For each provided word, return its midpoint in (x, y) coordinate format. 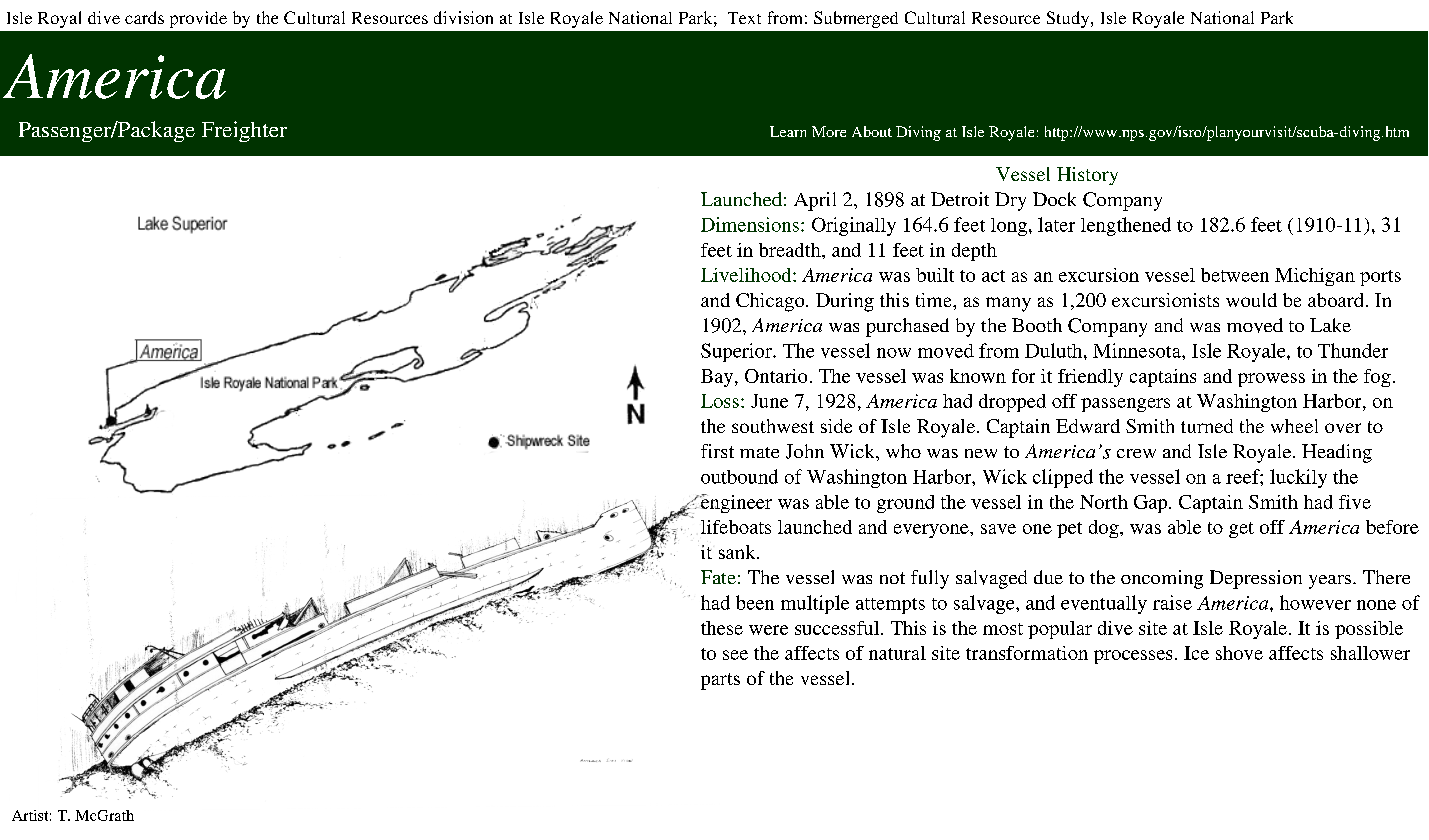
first (717, 451)
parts (720, 681)
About (872, 131)
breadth (791, 250)
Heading (1337, 453)
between (1235, 275)
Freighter (244, 131)
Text (744, 18)
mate (759, 452)
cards (144, 17)
